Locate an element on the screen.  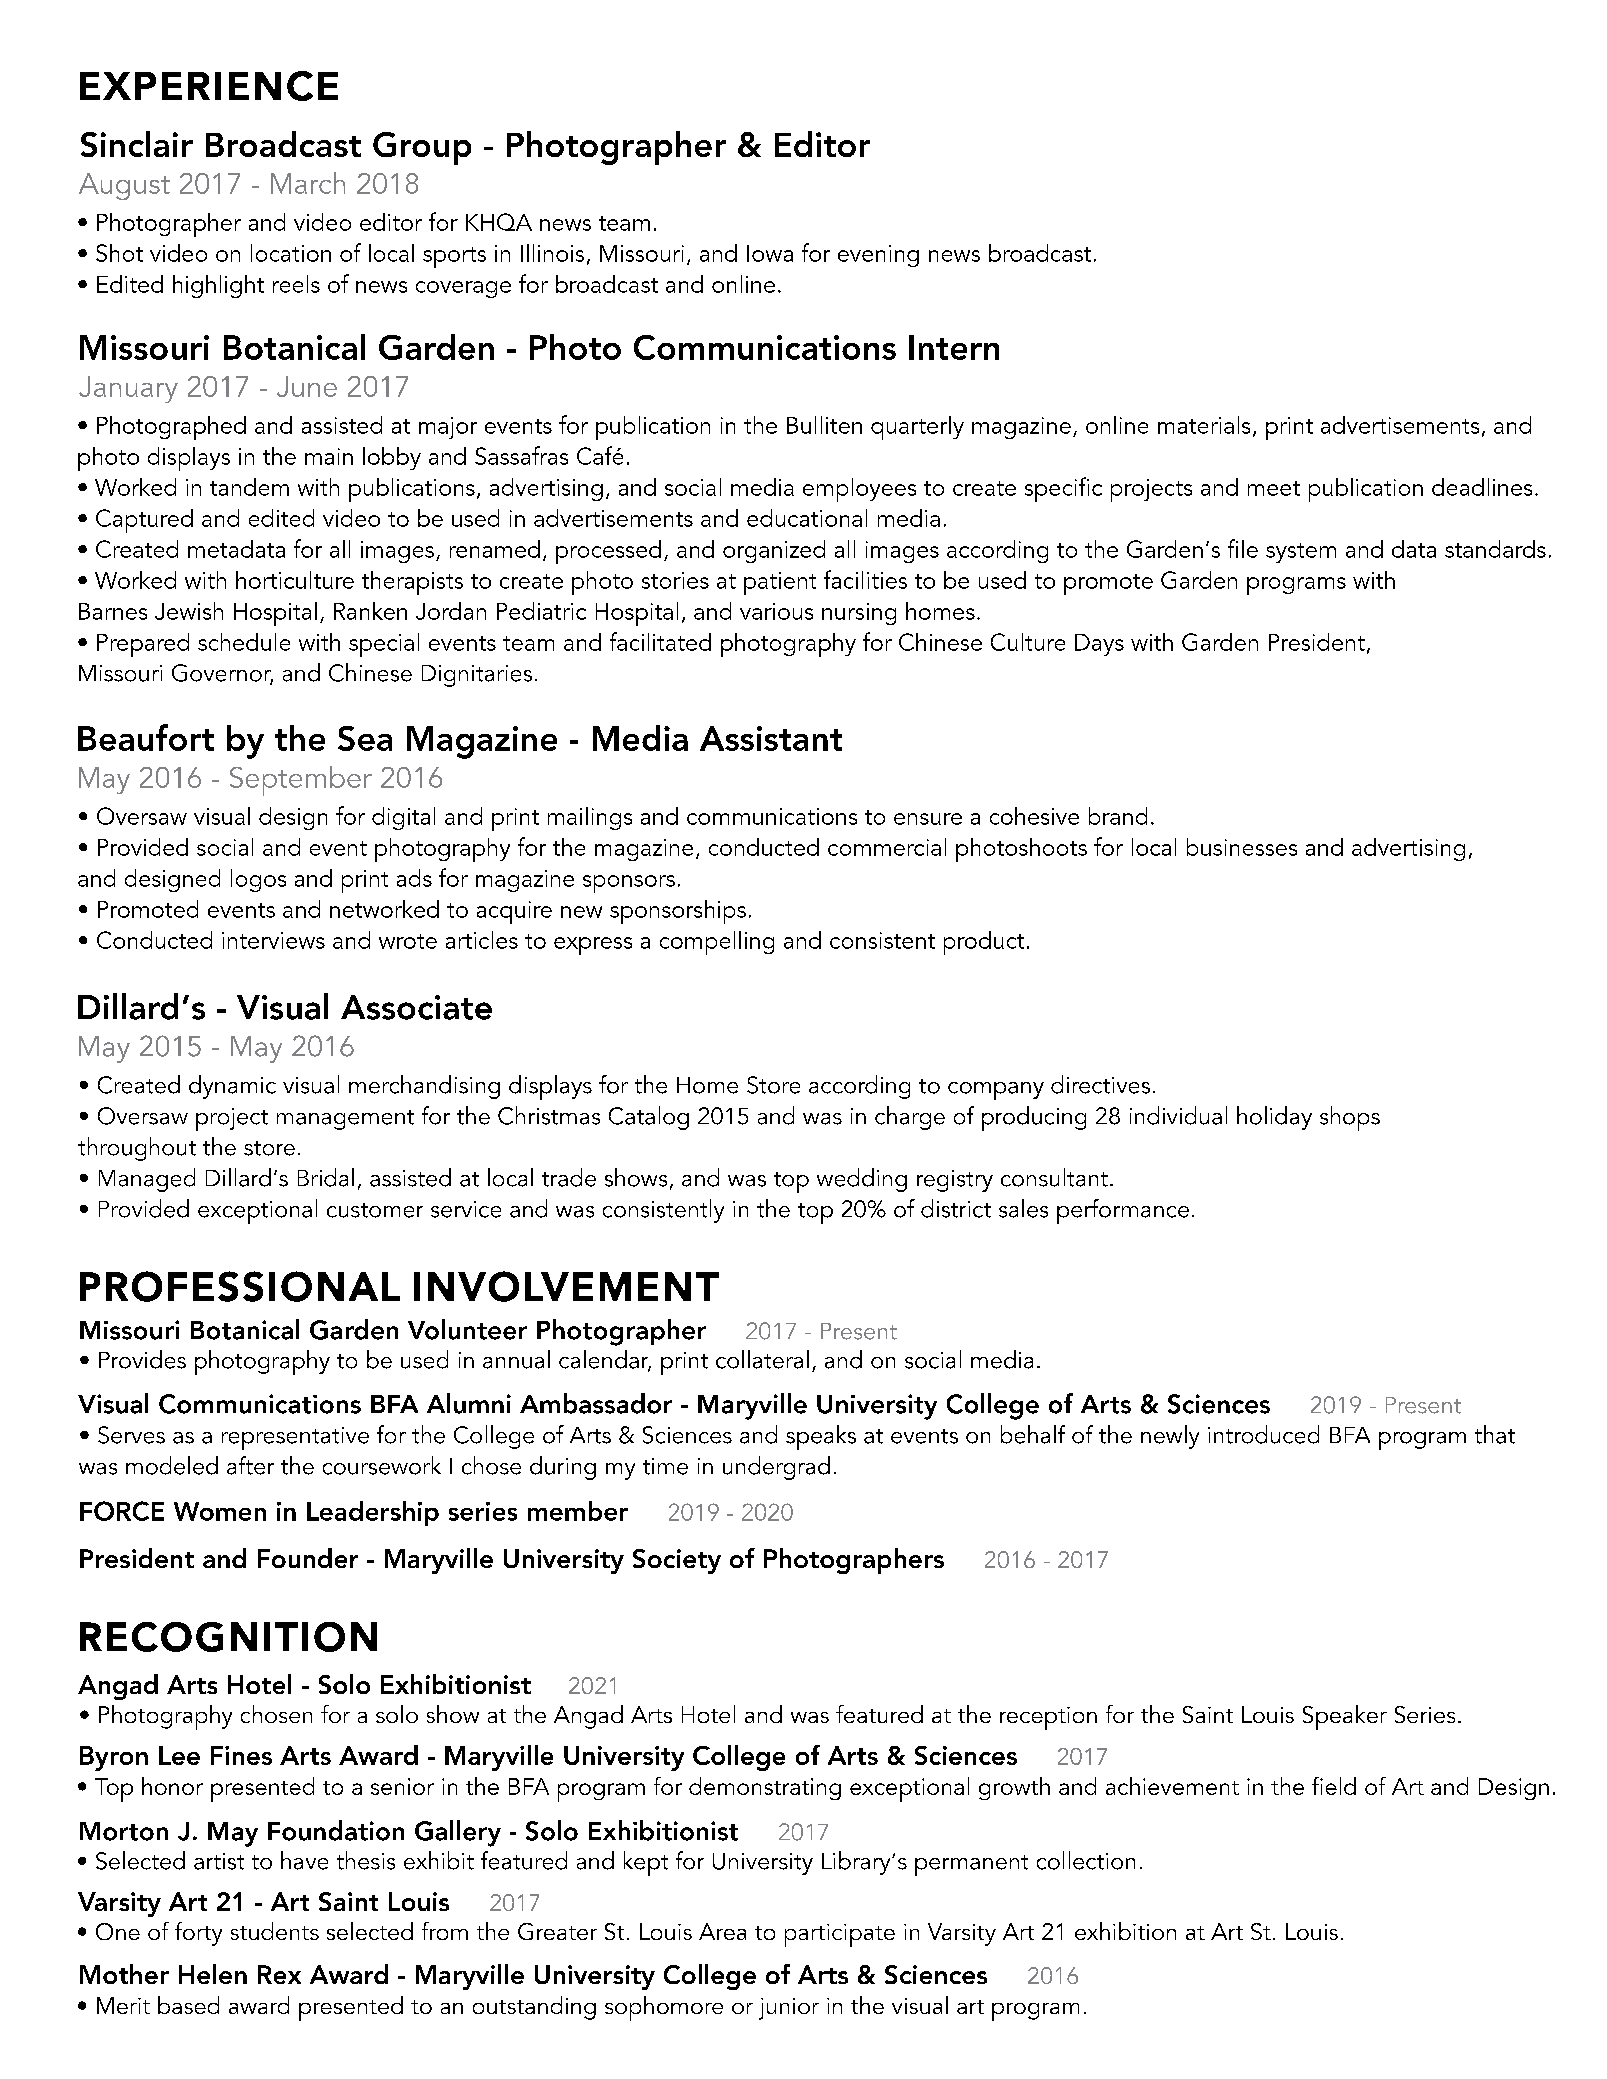
participate is located at coordinates (840, 1935).
